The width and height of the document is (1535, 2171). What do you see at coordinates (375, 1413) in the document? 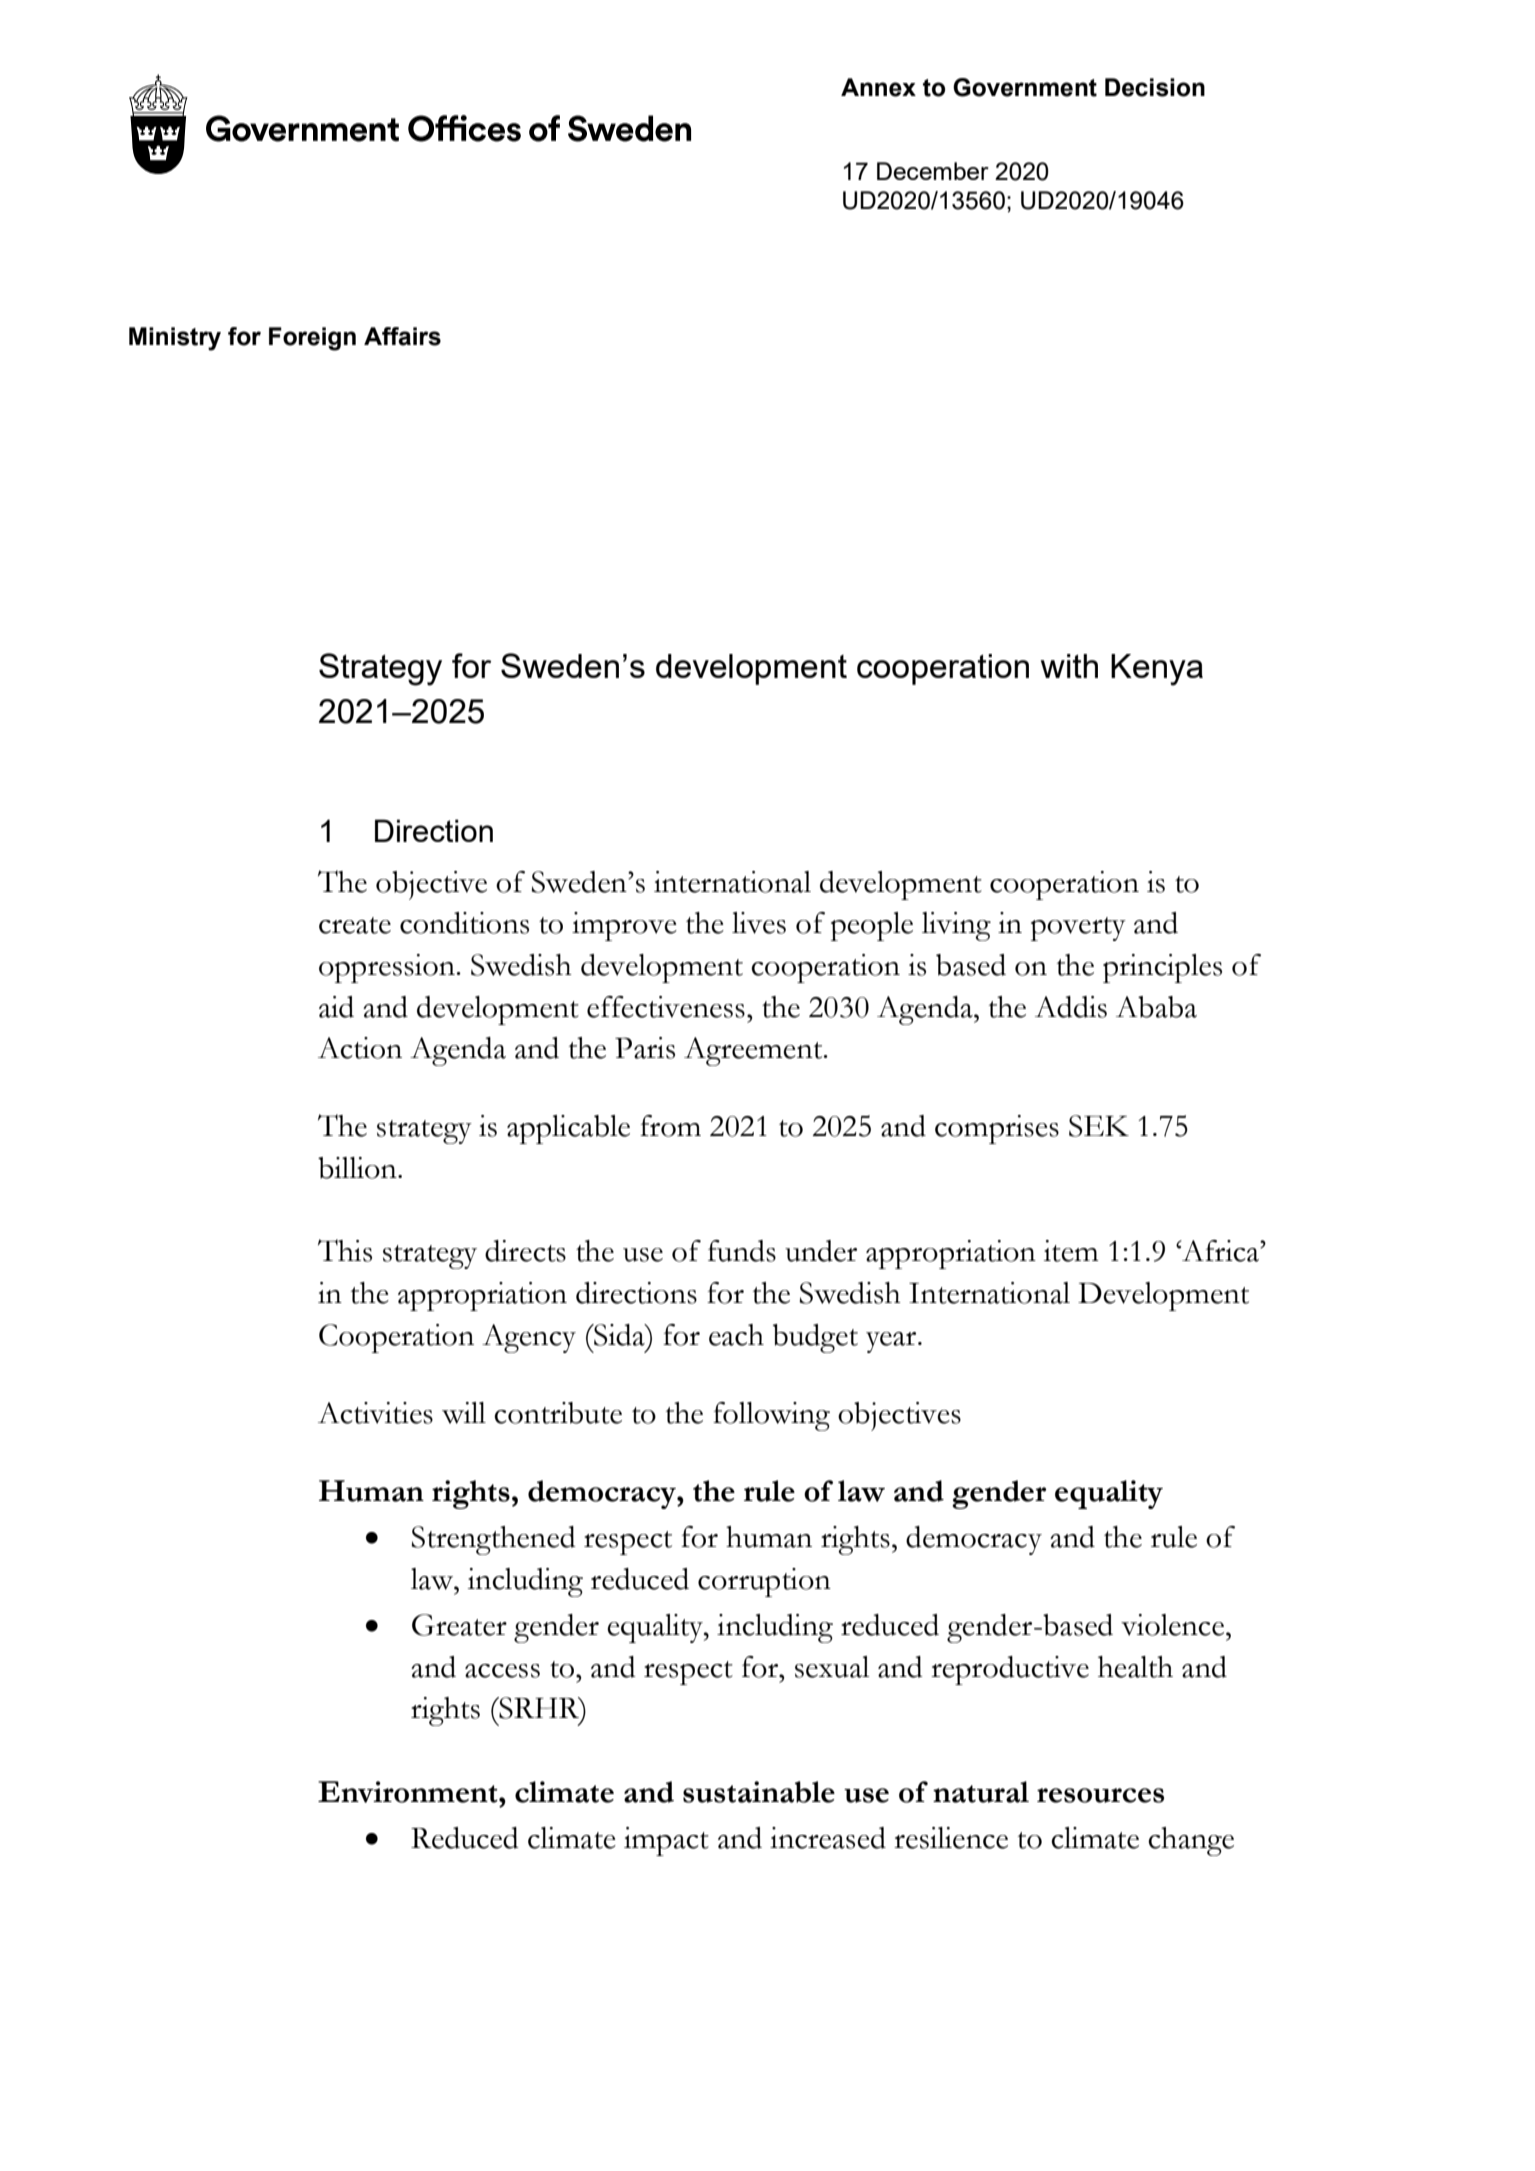
I see `Activities` at bounding box center [375, 1413].
